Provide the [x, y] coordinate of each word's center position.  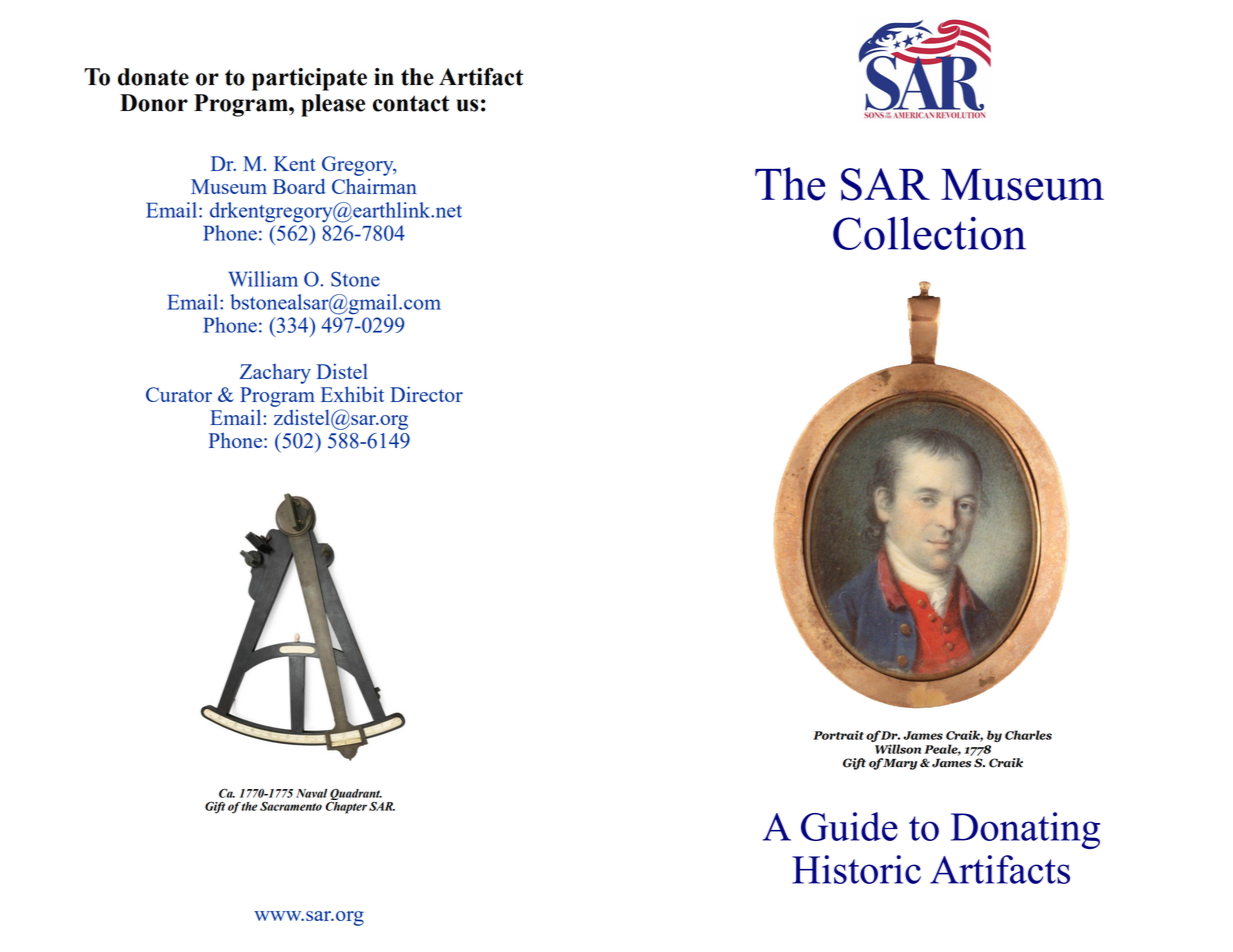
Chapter [346, 806]
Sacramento [291, 806]
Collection [929, 233]
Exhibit [352, 394]
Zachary [275, 374]
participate [309, 79]
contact [411, 103]
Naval [311, 793]
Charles [1028, 735]
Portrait [838, 735]
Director [426, 394]
